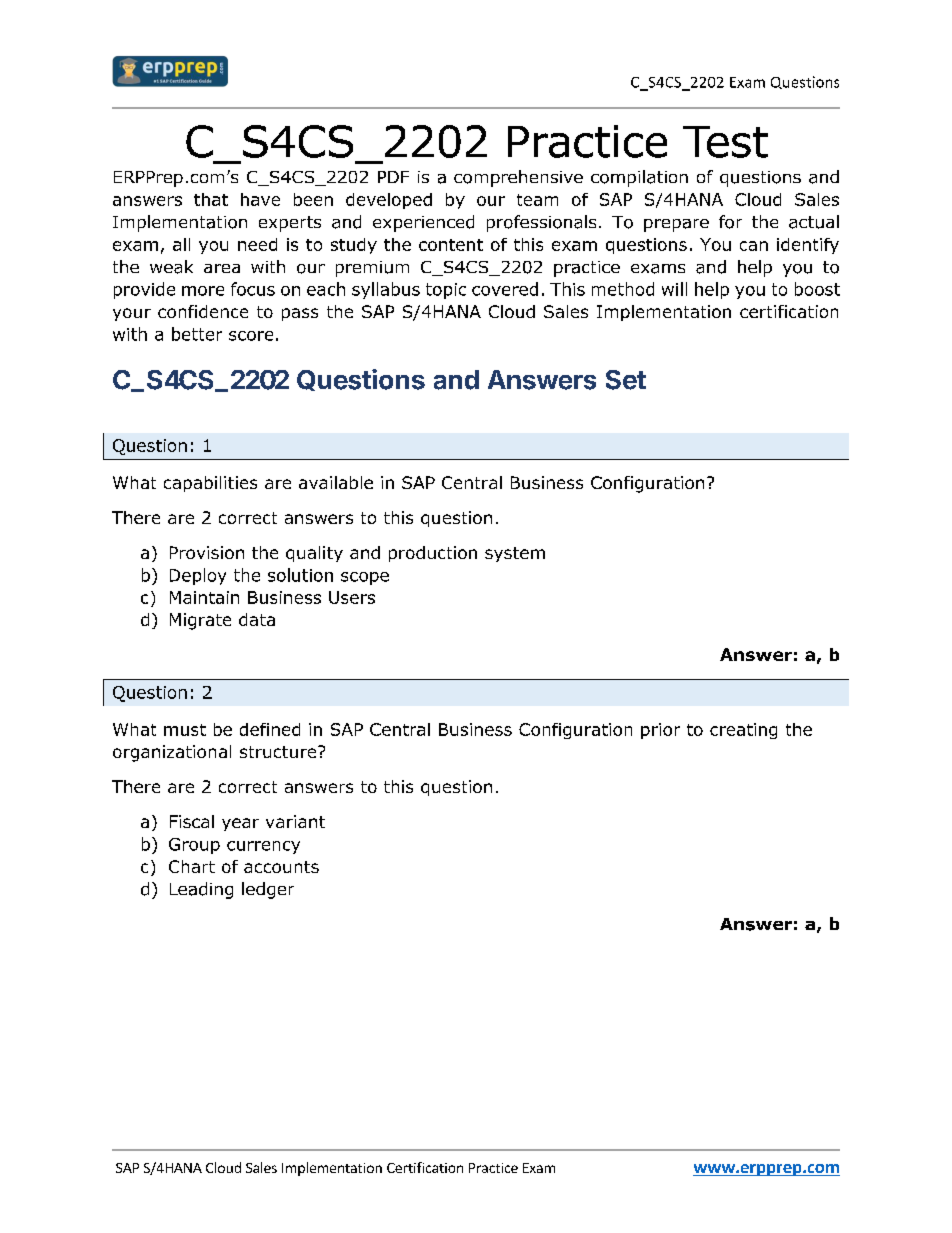 The image size is (952, 1233). Describe the element at coordinates (518, 178) in the image. I see `comprehensive` at that location.
